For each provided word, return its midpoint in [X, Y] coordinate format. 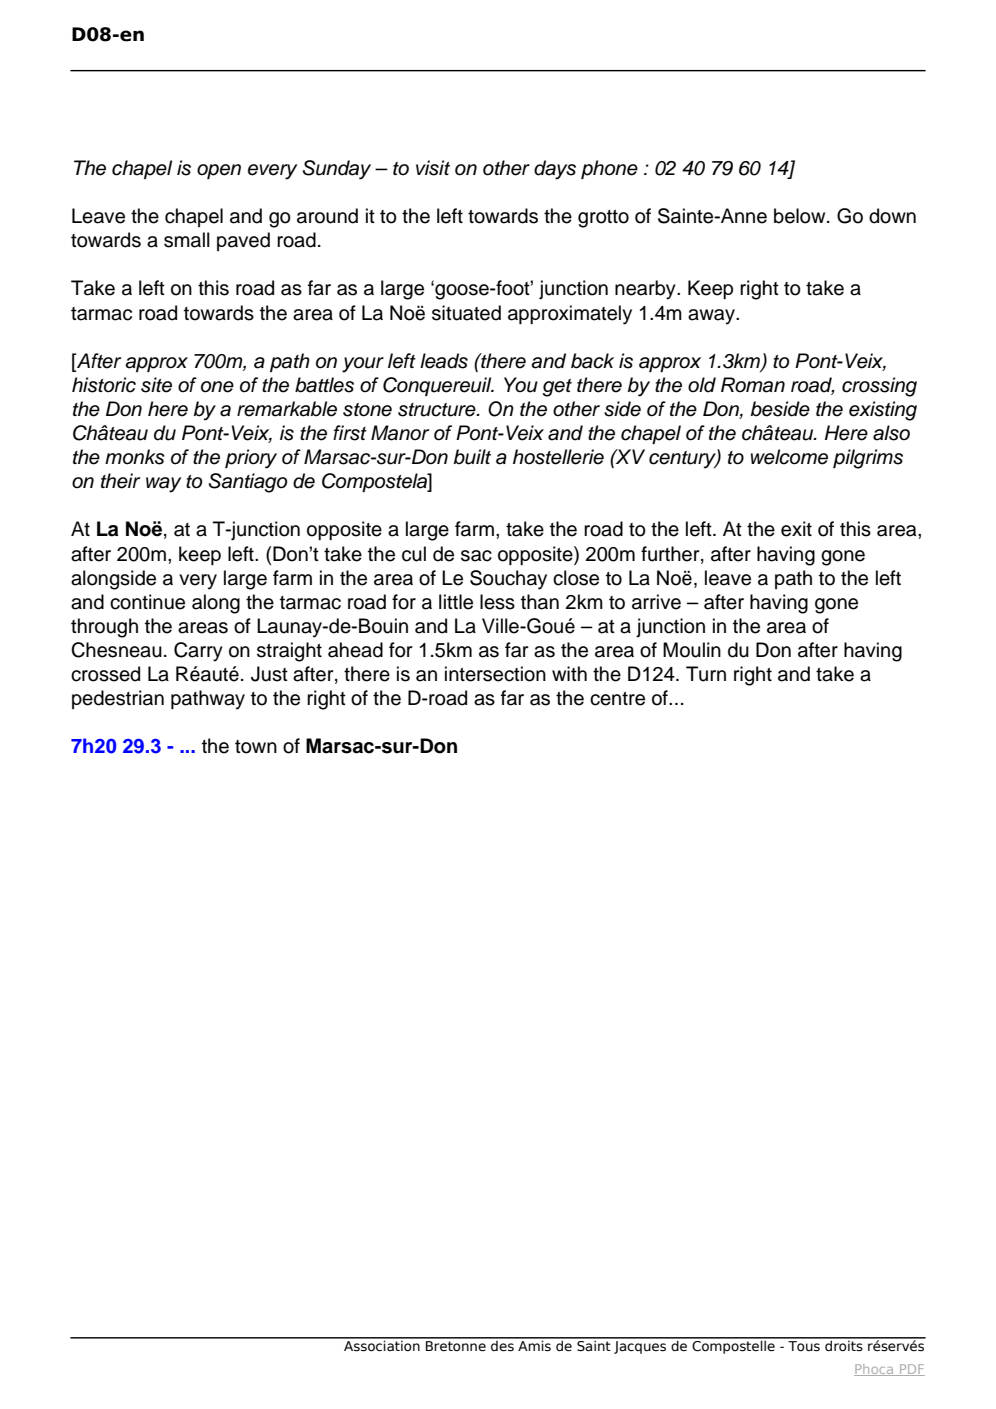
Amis [534, 1345]
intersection [495, 674]
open [219, 171]
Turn [706, 674]
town [256, 747]
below [801, 216]
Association [382, 1345]
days [555, 170]
